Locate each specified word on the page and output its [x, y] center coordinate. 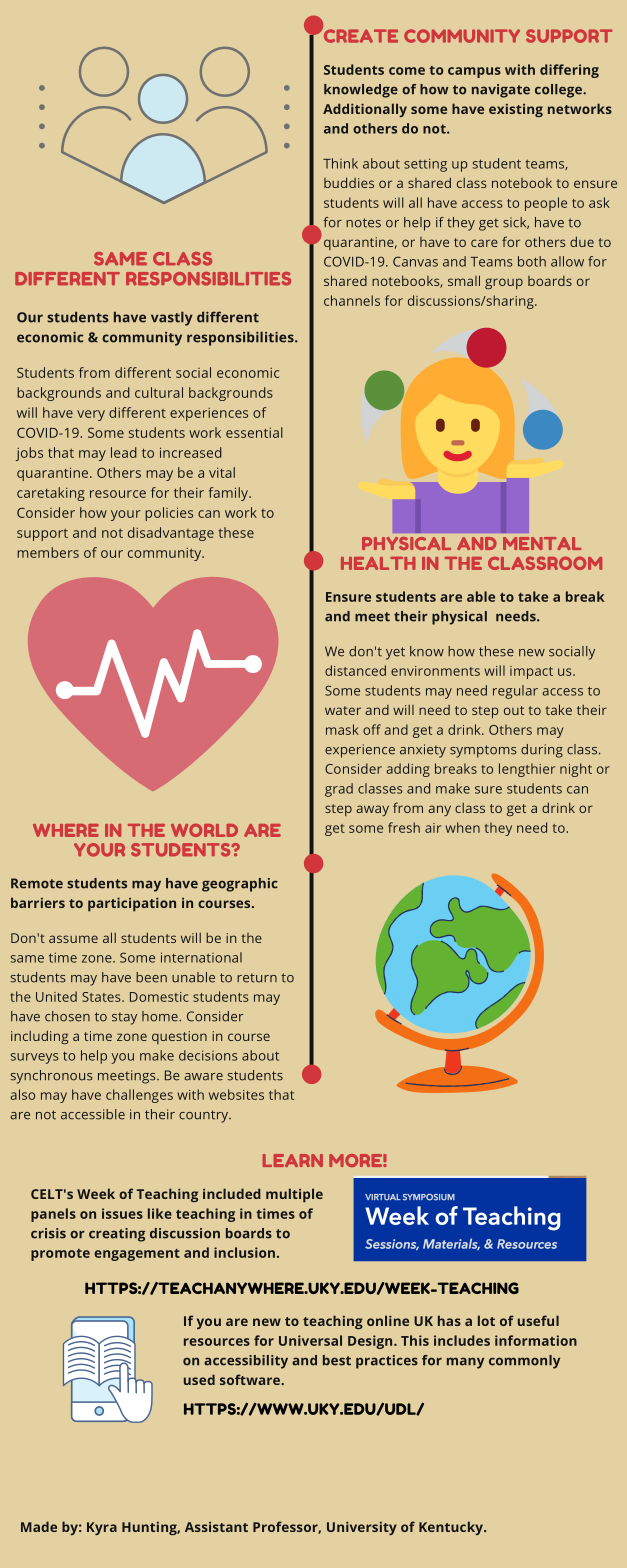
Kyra [102, 1528]
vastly [172, 318]
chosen [67, 1016]
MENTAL [542, 543]
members [48, 552]
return [257, 978]
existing [516, 110]
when [462, 827]
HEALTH [378, 563]
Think [340, 163]
